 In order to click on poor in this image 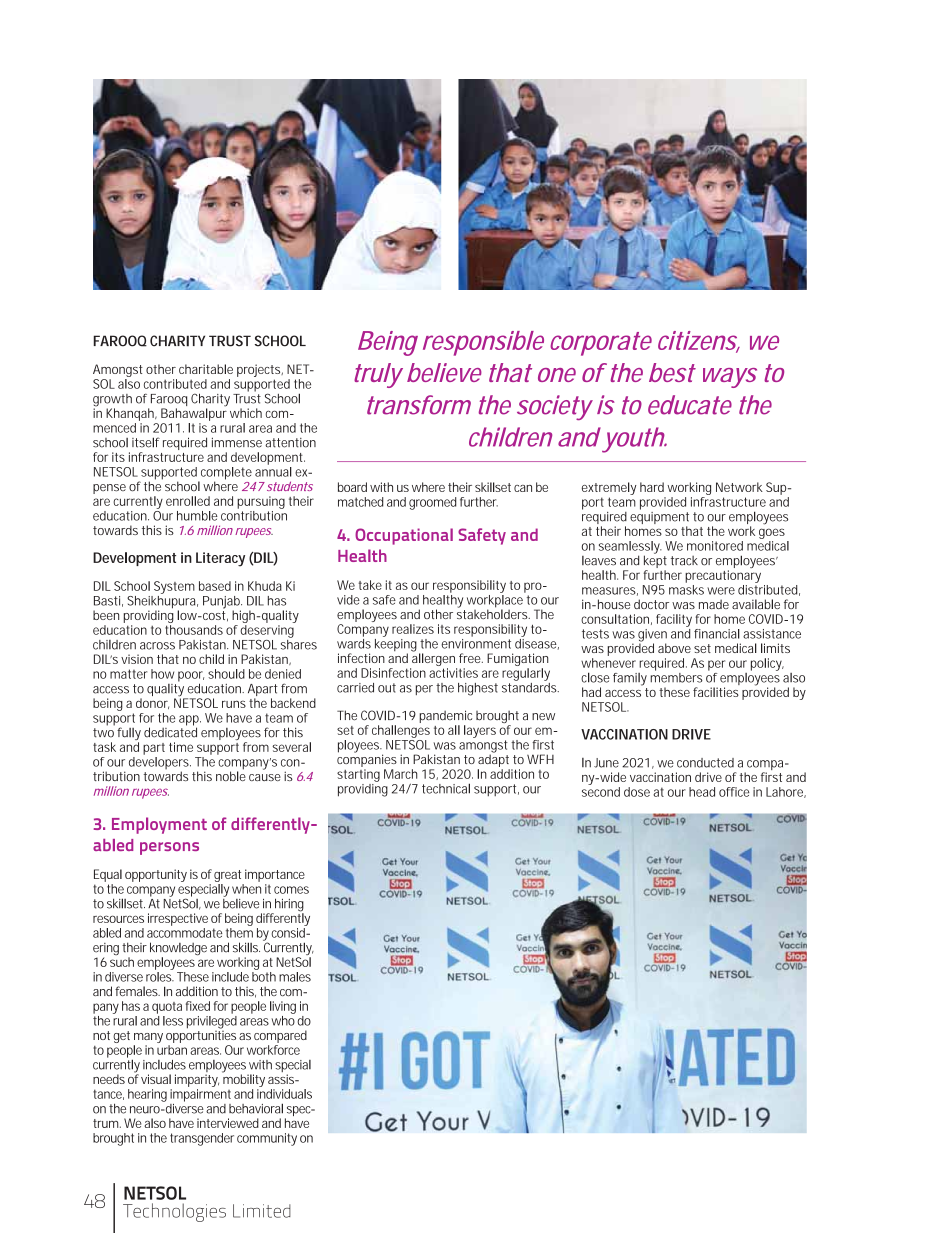, I will do `click(191, 677)`.
